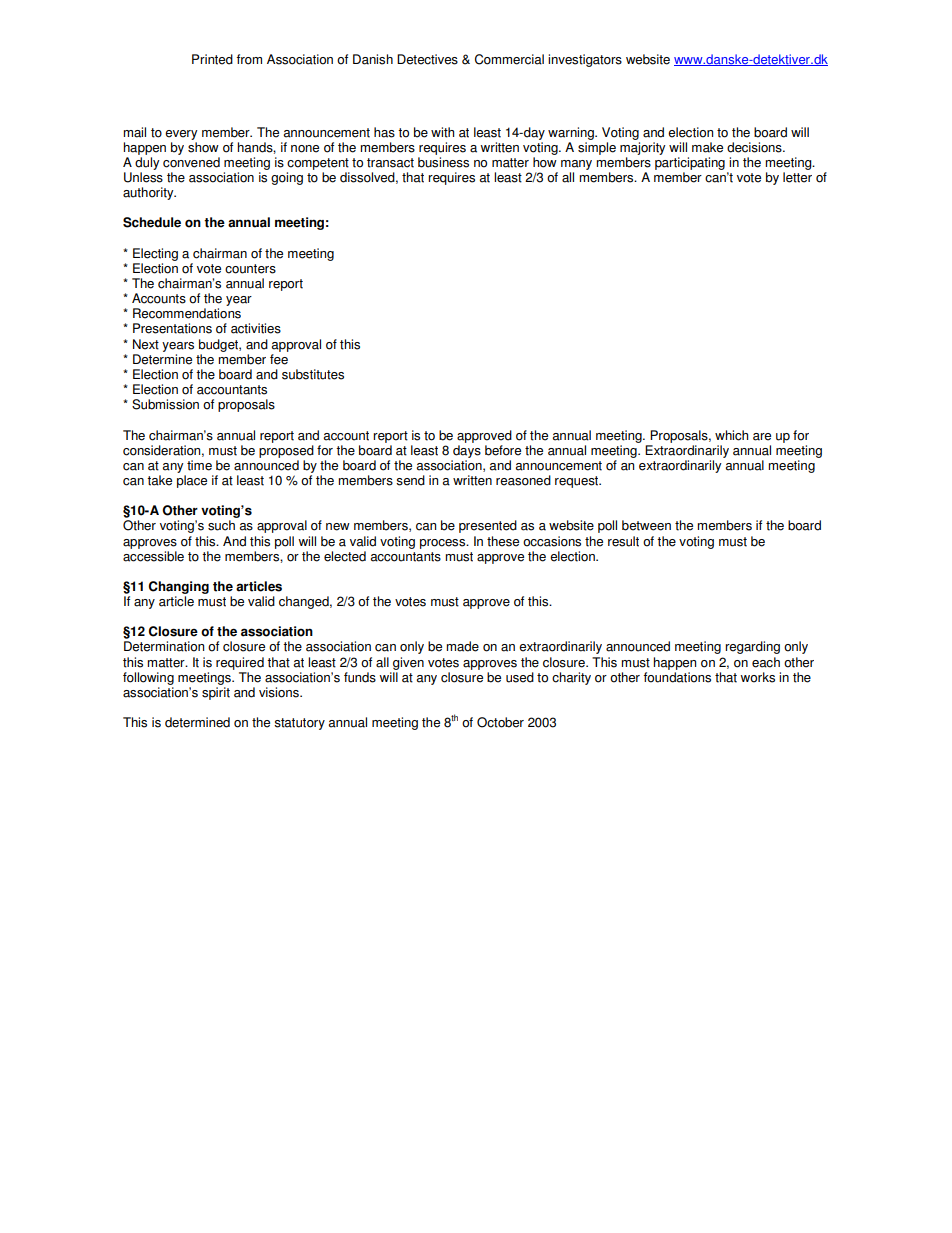 This screenshot has width=952, height=1233. Describe the element at coordinates (165, 404) in the screenshot. I see `Submission` at that location.
